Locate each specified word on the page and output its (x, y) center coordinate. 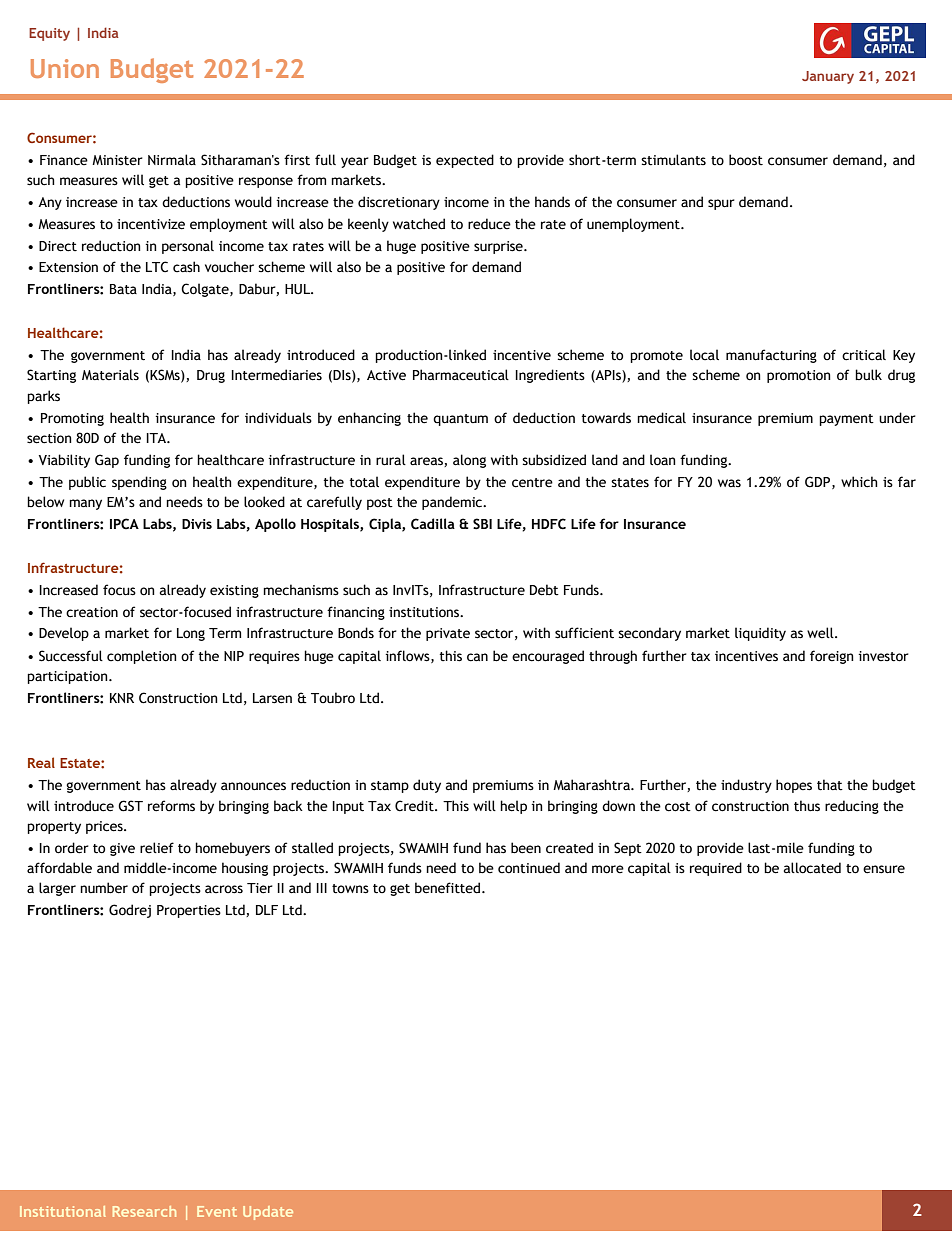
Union (65, 68)
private (448, 634)
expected (465, 161)
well (821, 633)
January (828, 77)
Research (144, 1211)
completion (142, 657)
